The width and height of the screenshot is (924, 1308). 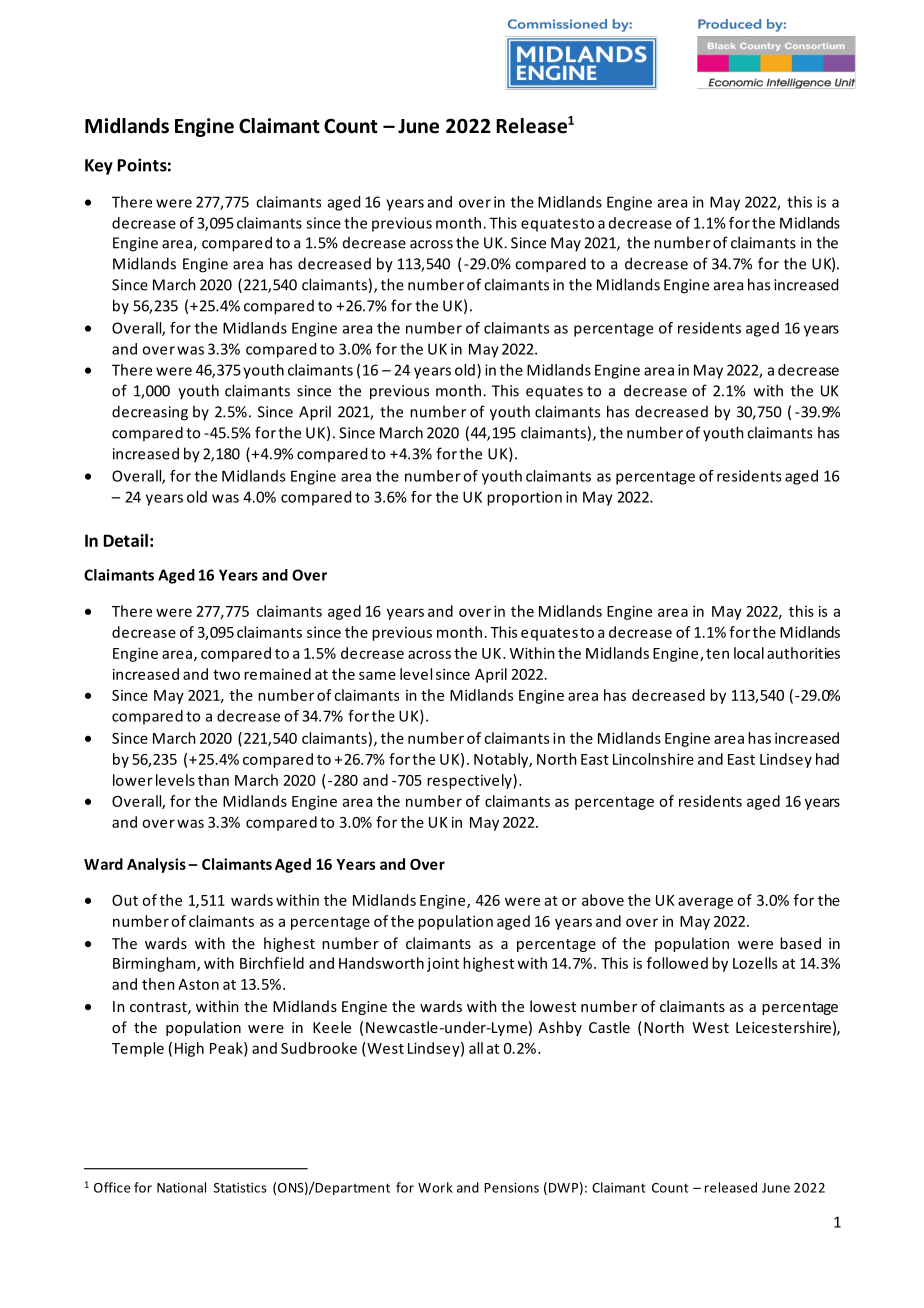 What do you see at coordinates (524, 498) in the screenshot?
I see `proportion` at bounding box center [524, 498].
